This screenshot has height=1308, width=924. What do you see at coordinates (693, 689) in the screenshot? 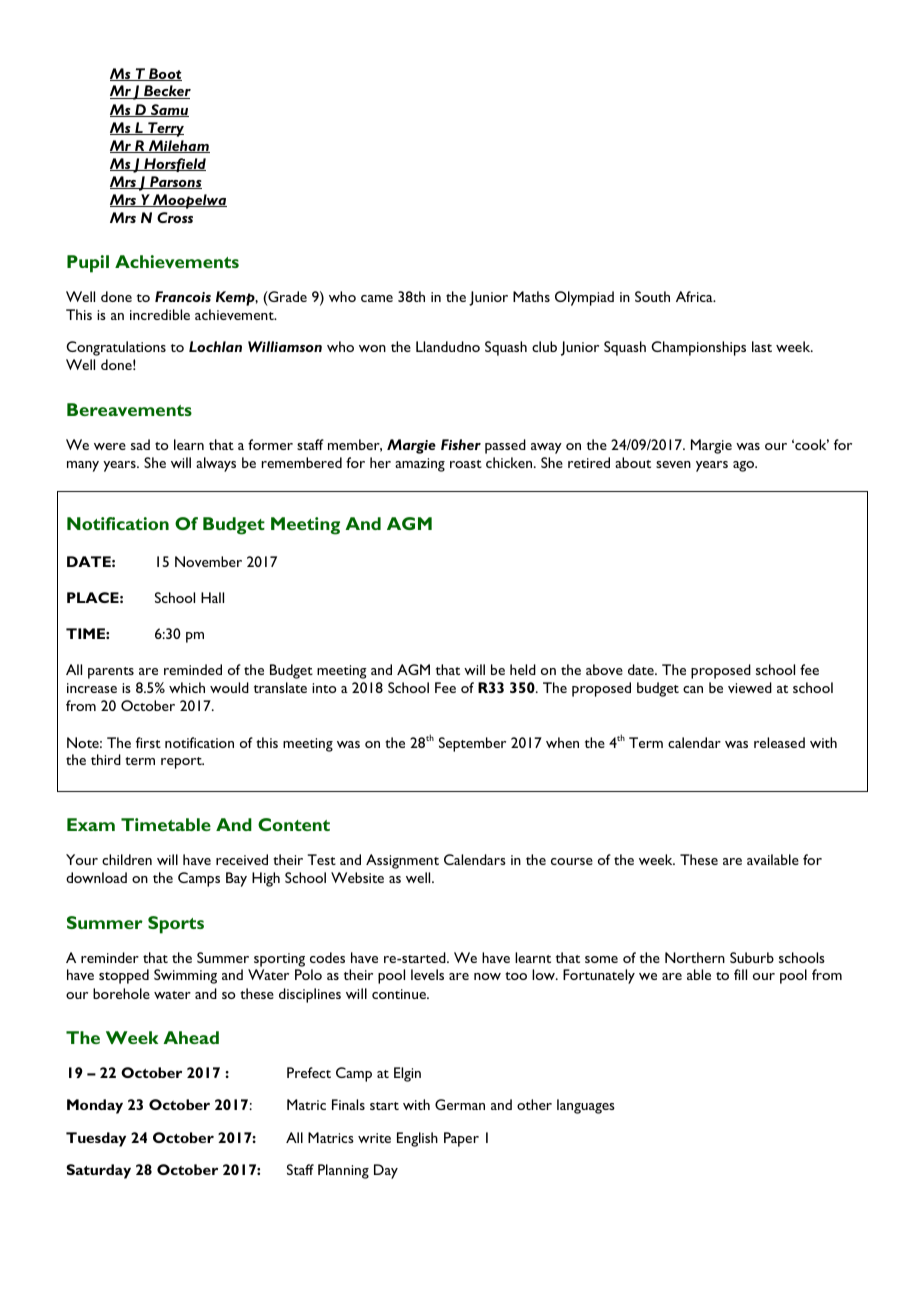
I see `can` at bounding box center [693, 689].
